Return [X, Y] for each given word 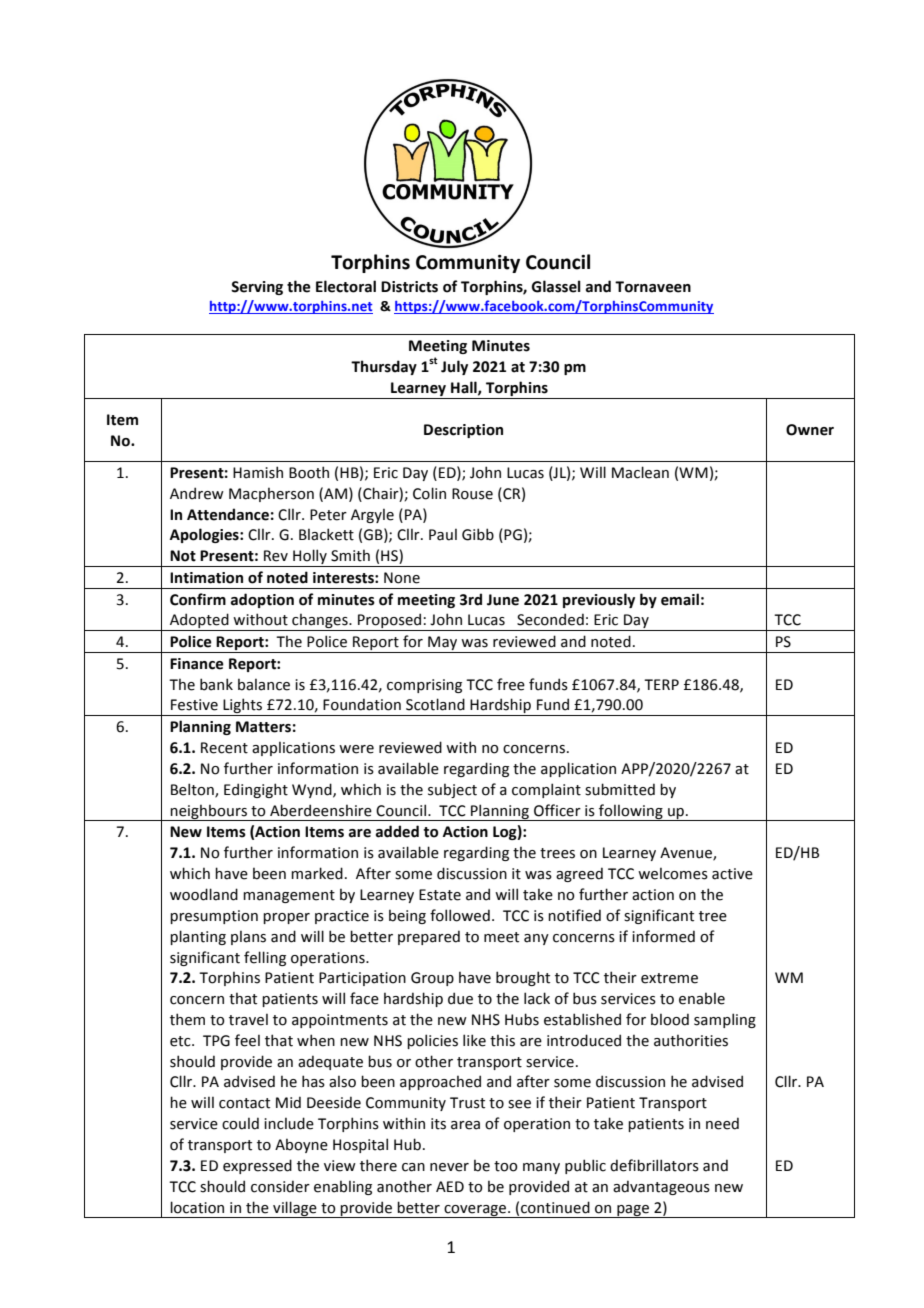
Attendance [228, 514]
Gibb [478, 534]
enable [702, 998]
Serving [257, 288]
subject [452, 790]
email [680, 599]
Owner [810, 430]
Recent [224, 748]
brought [523, 978]
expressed [257, 1166]
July [454, 367]
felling [265, 958]
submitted [620, 789]
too [506, 1166]
